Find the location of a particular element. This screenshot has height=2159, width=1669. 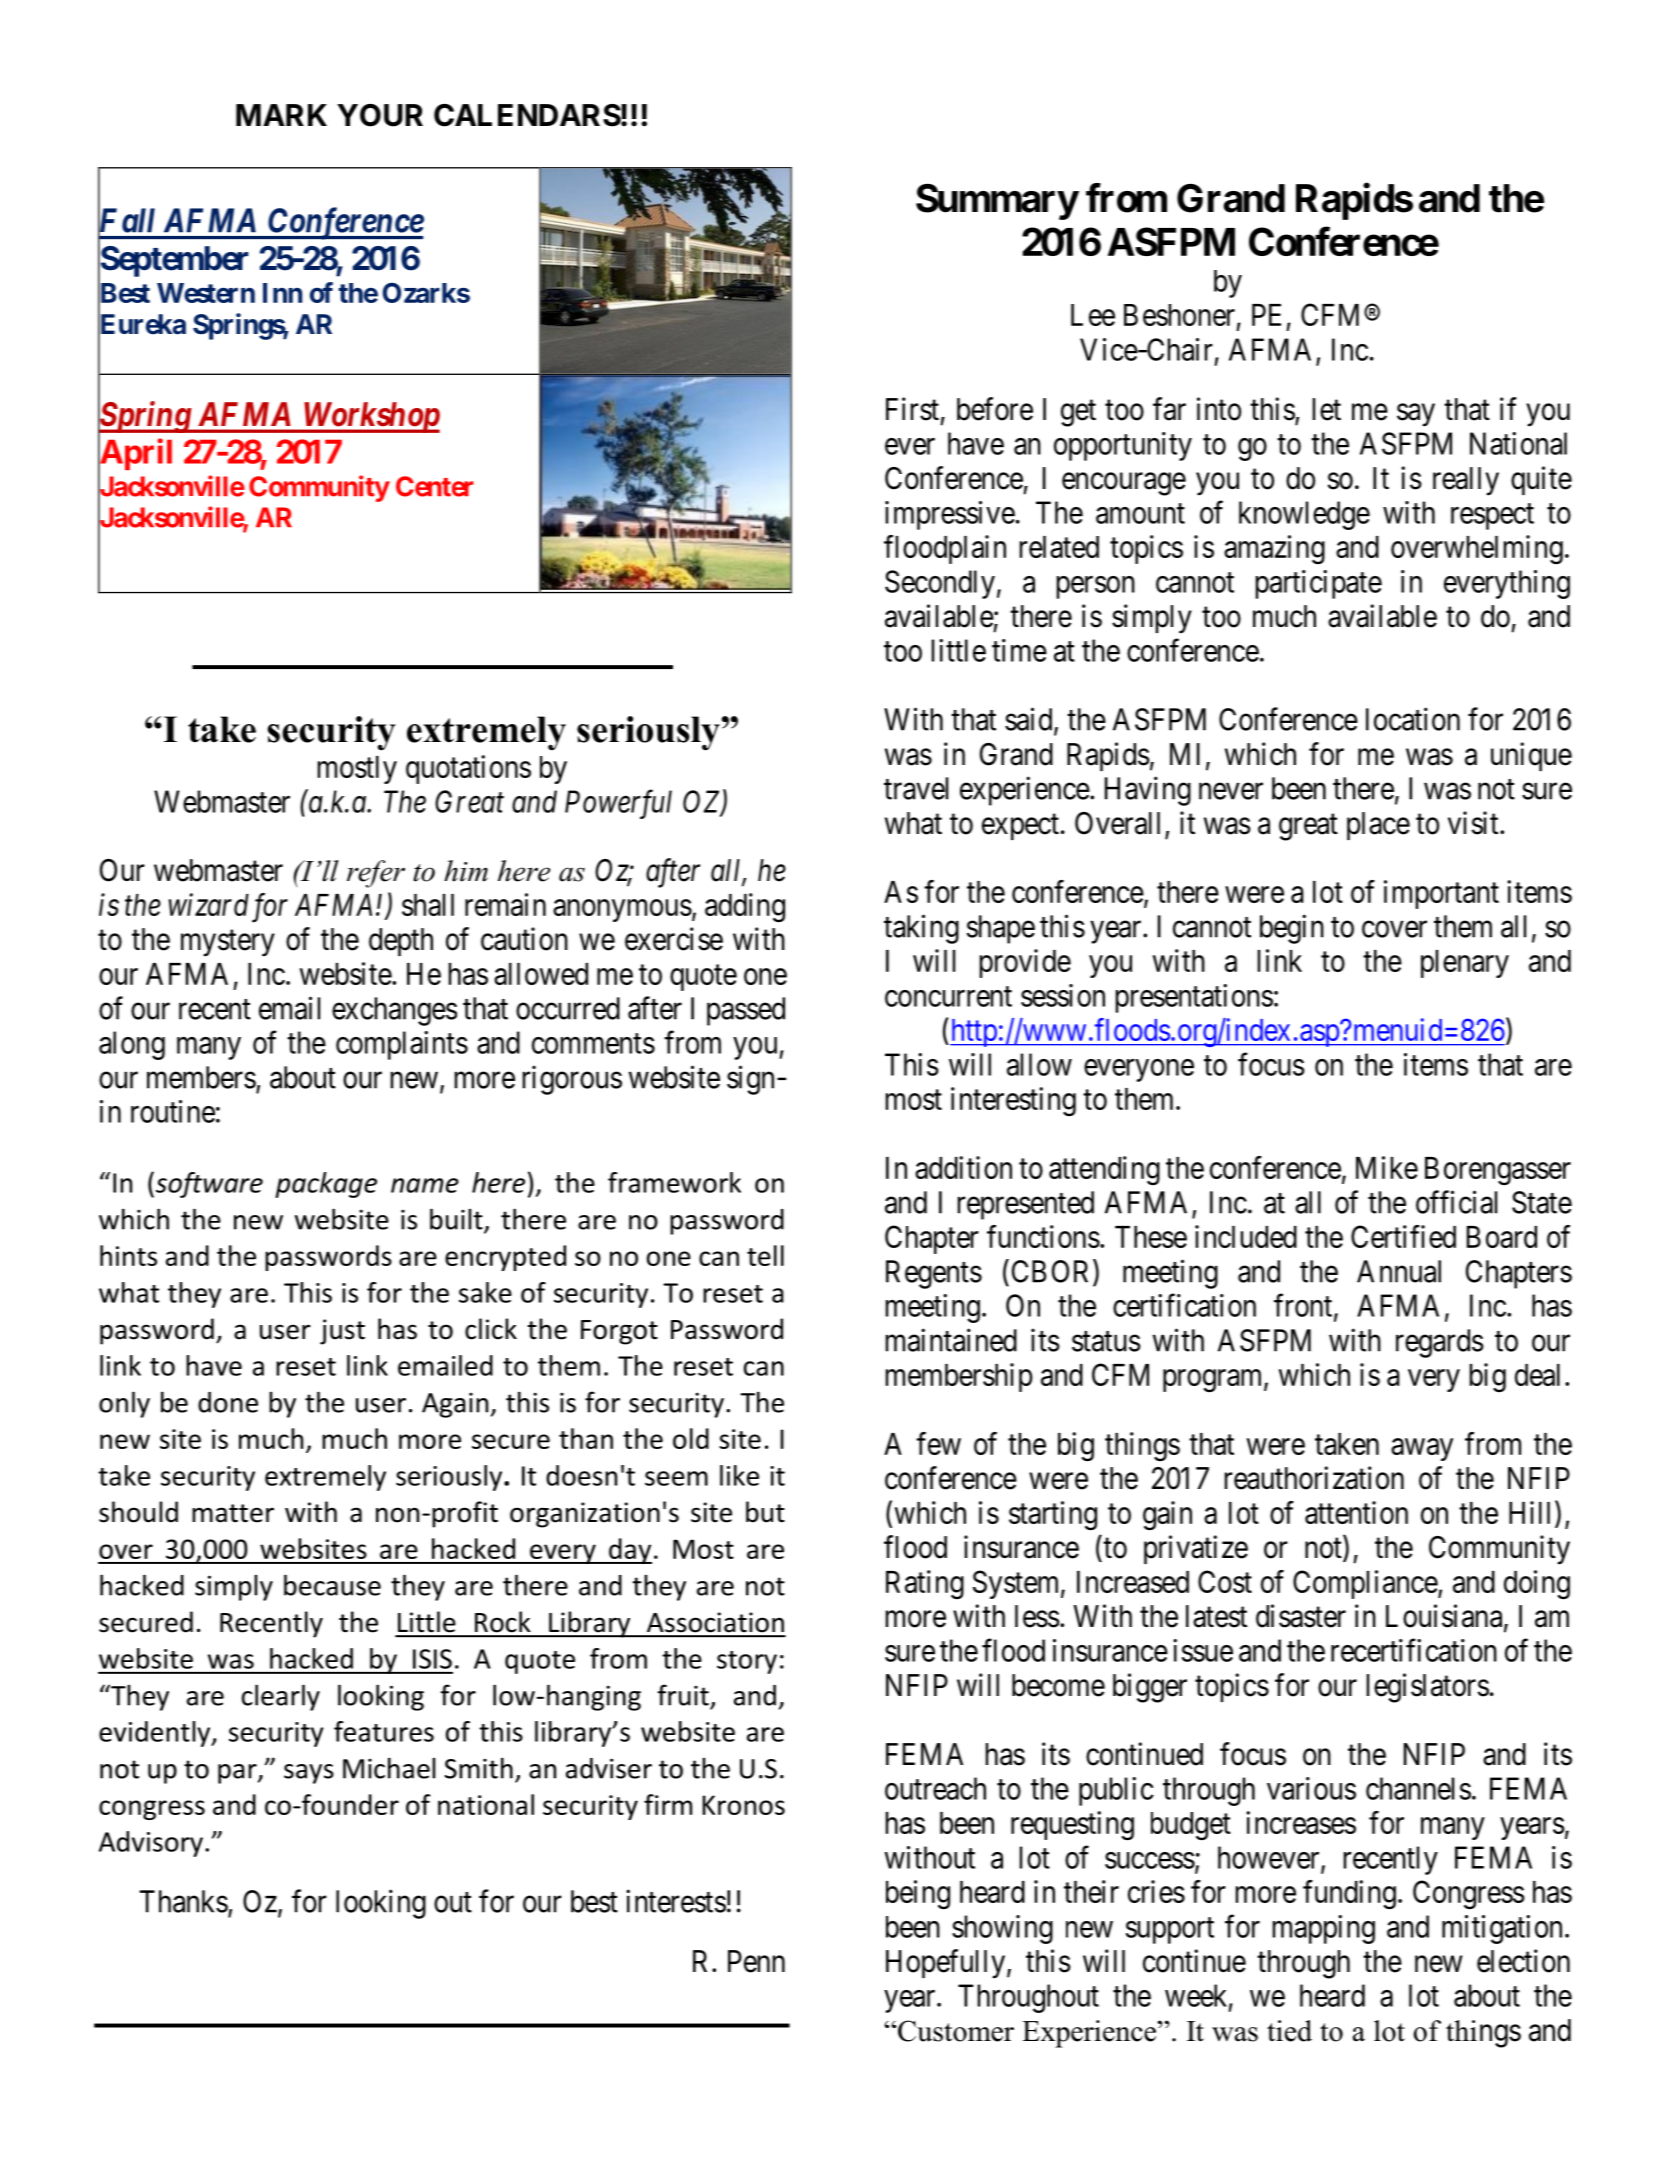

passed is located at coordinates (746, 1011).
